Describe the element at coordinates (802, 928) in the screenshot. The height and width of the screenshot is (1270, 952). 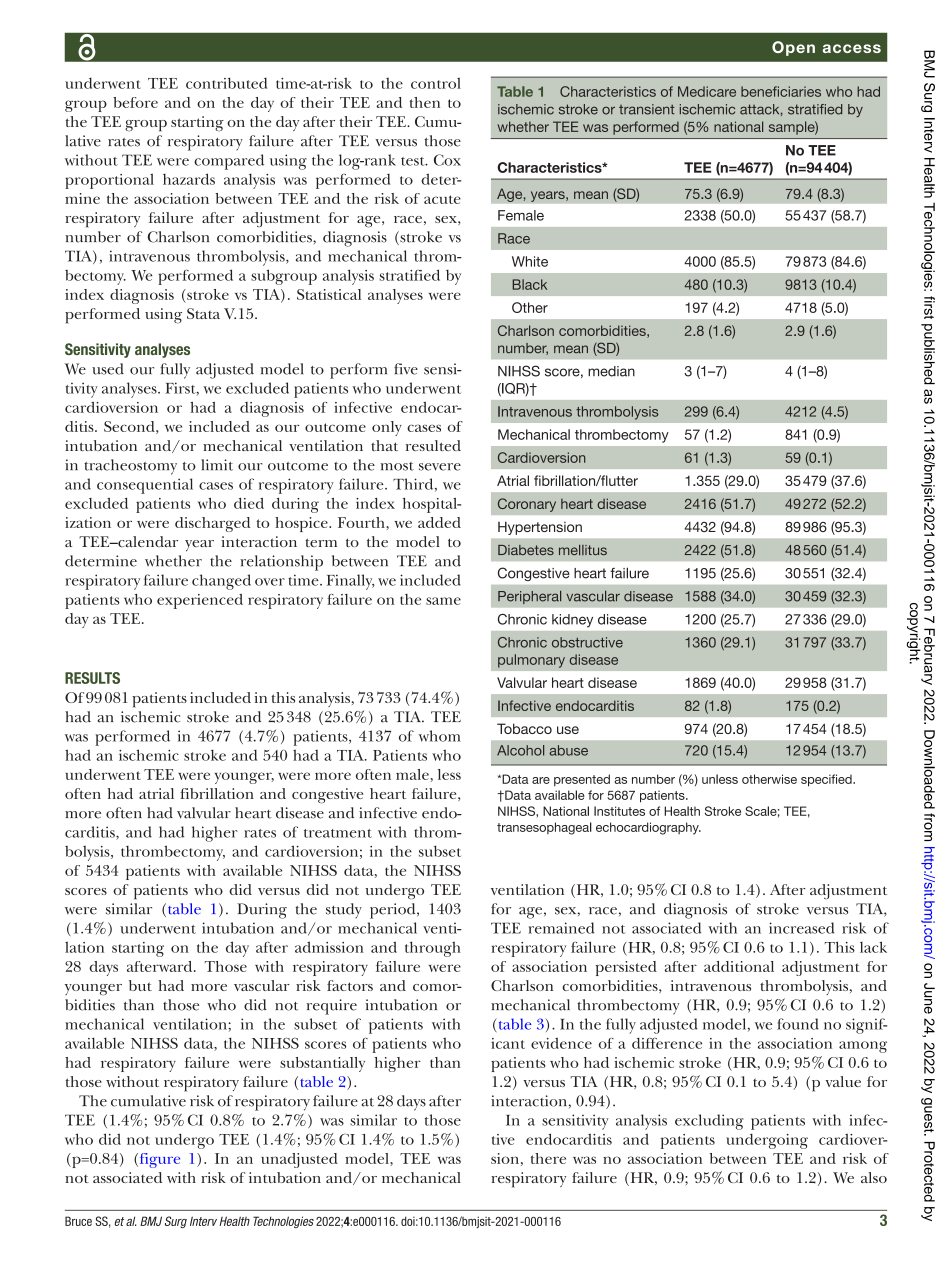
I see `increased` at that location.
